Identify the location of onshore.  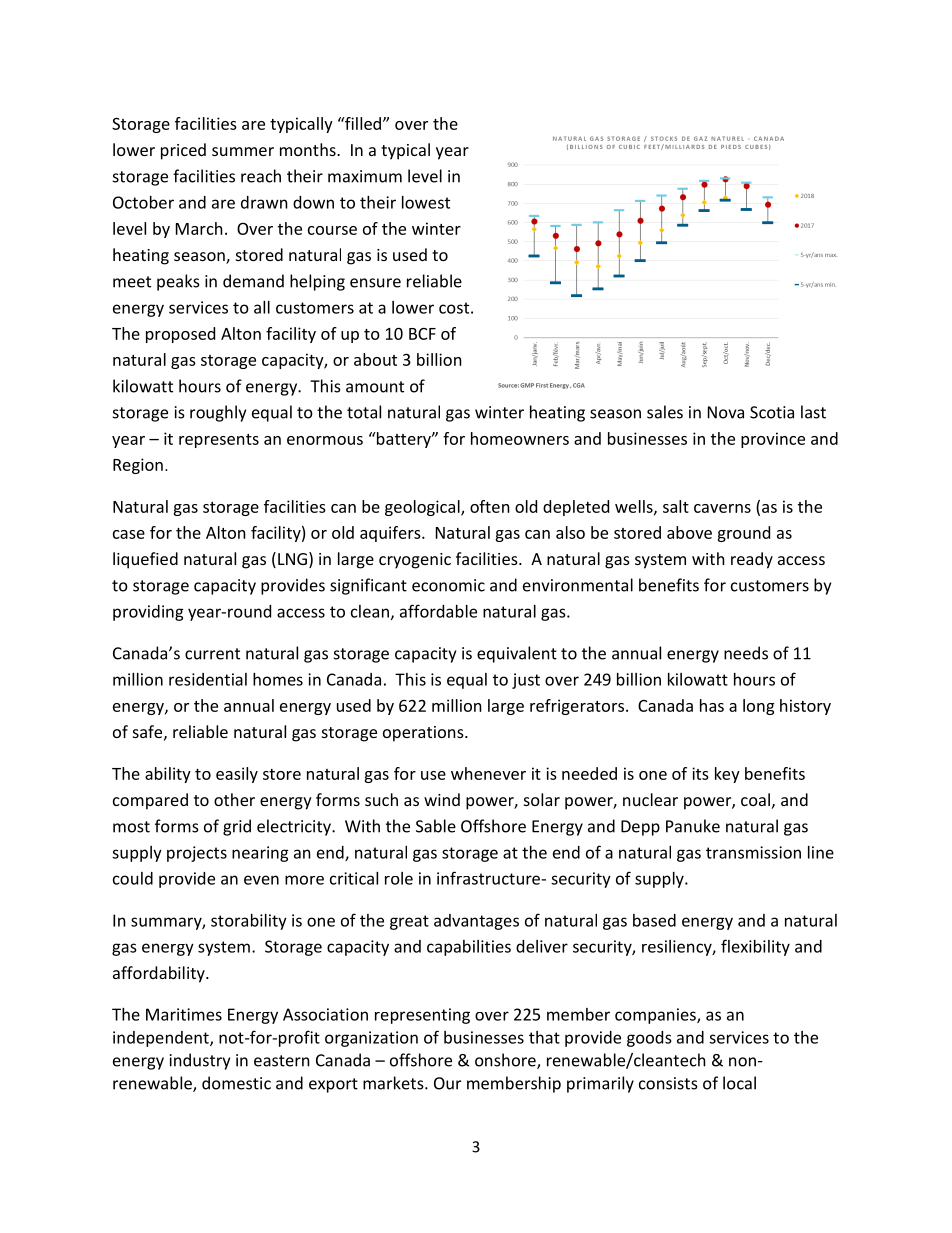
(506, 1061).
